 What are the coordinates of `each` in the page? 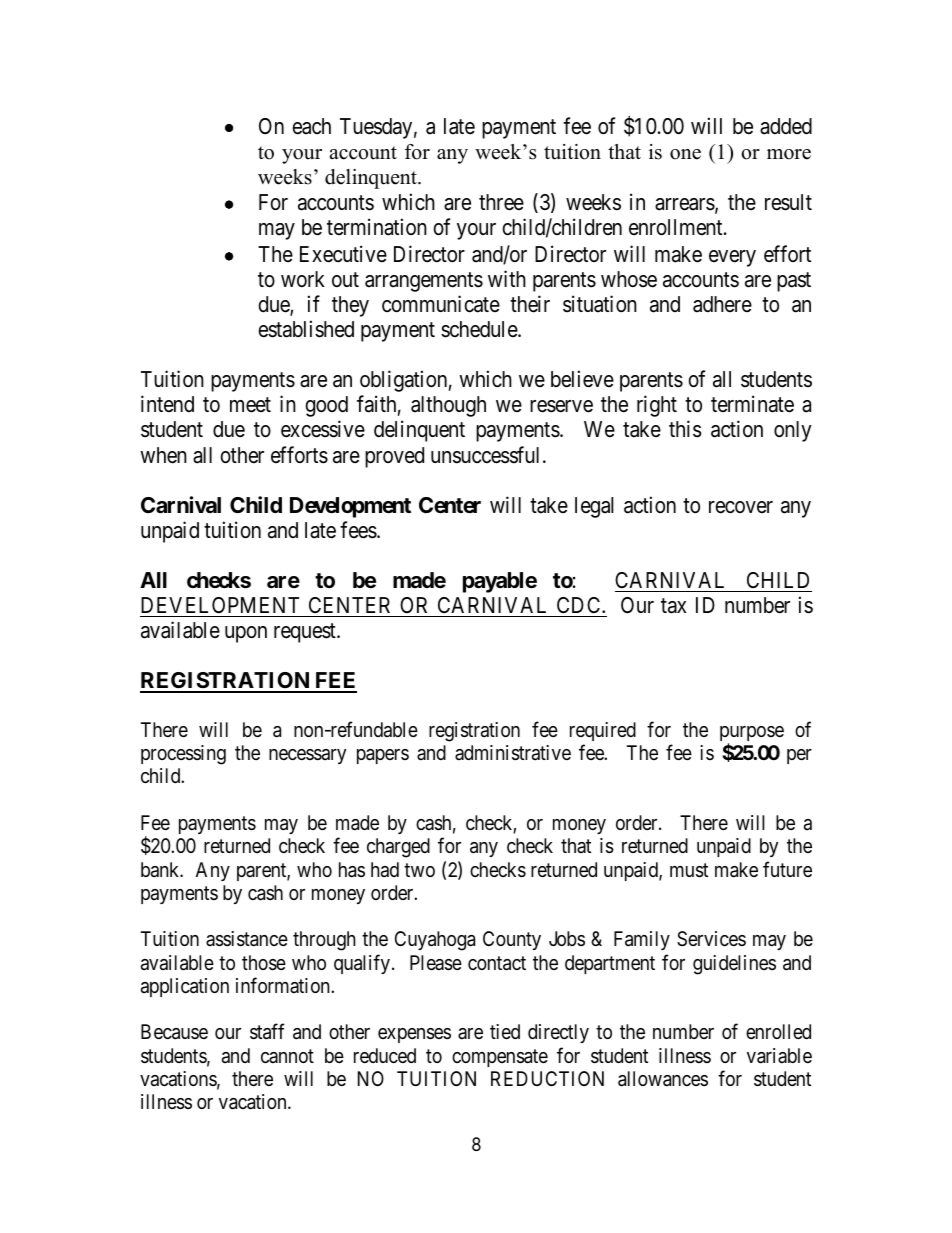 It's located at (311, 126).
